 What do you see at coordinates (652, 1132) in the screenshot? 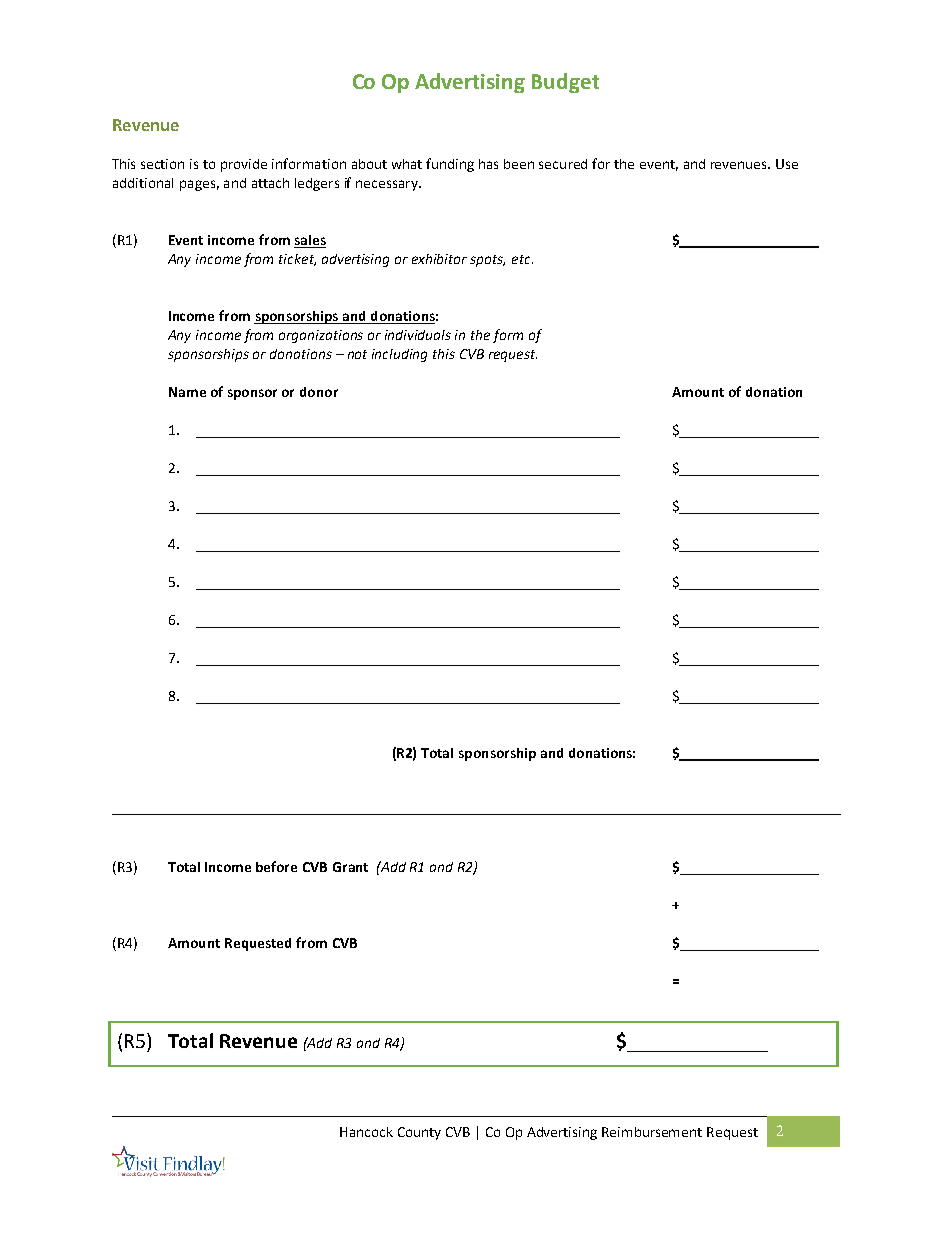
I see `Reimbursement` at bounding box center [652, 1132].
